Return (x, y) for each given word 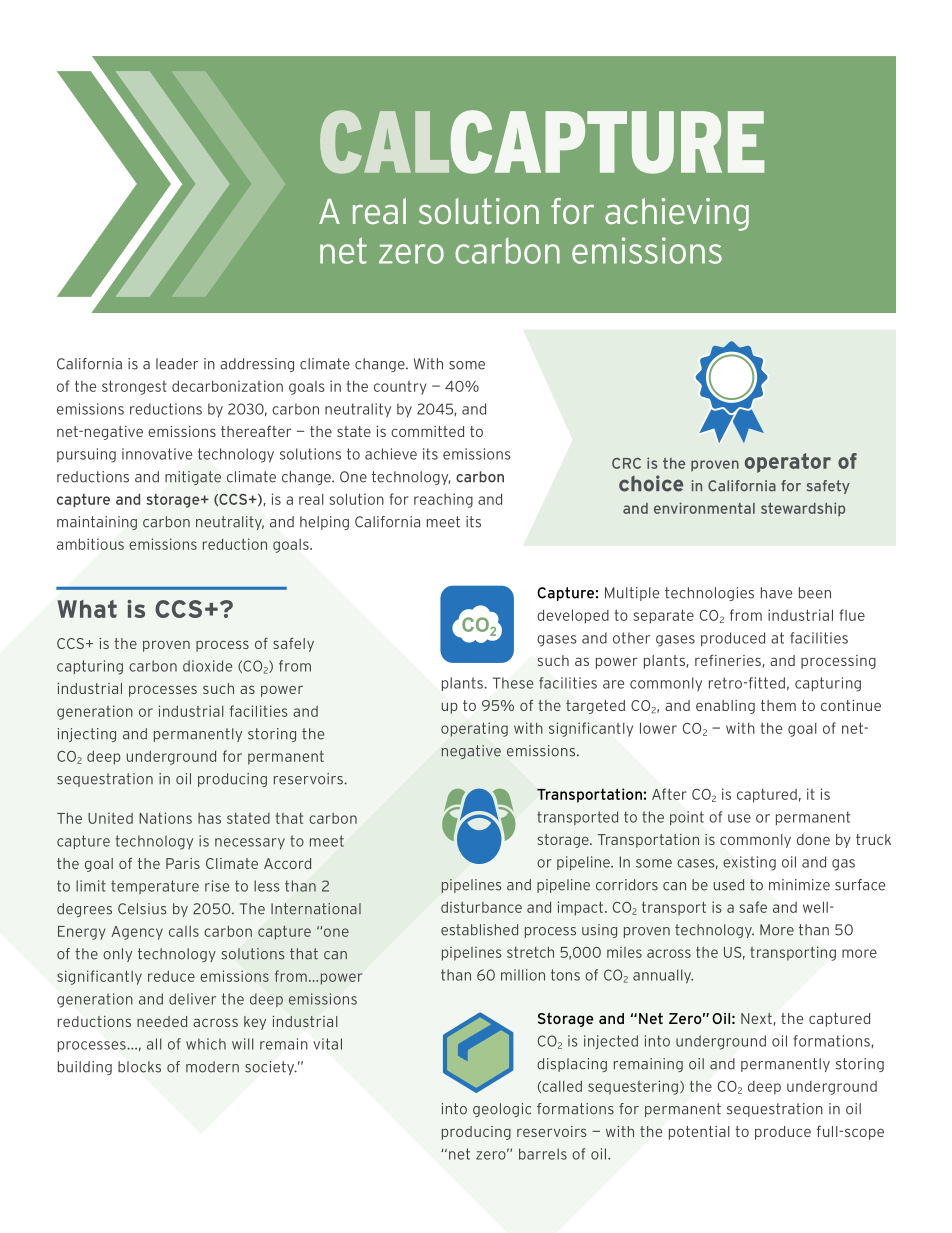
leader (177, 364)
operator (788, 463)
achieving (677, 214)
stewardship (803, 509)
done (813, 839)
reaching (443, 500)
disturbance (481, 907)
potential (699, 1133)
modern (212, 1067)
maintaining (97, 523)
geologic (502, 1110)
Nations (165, 818)
